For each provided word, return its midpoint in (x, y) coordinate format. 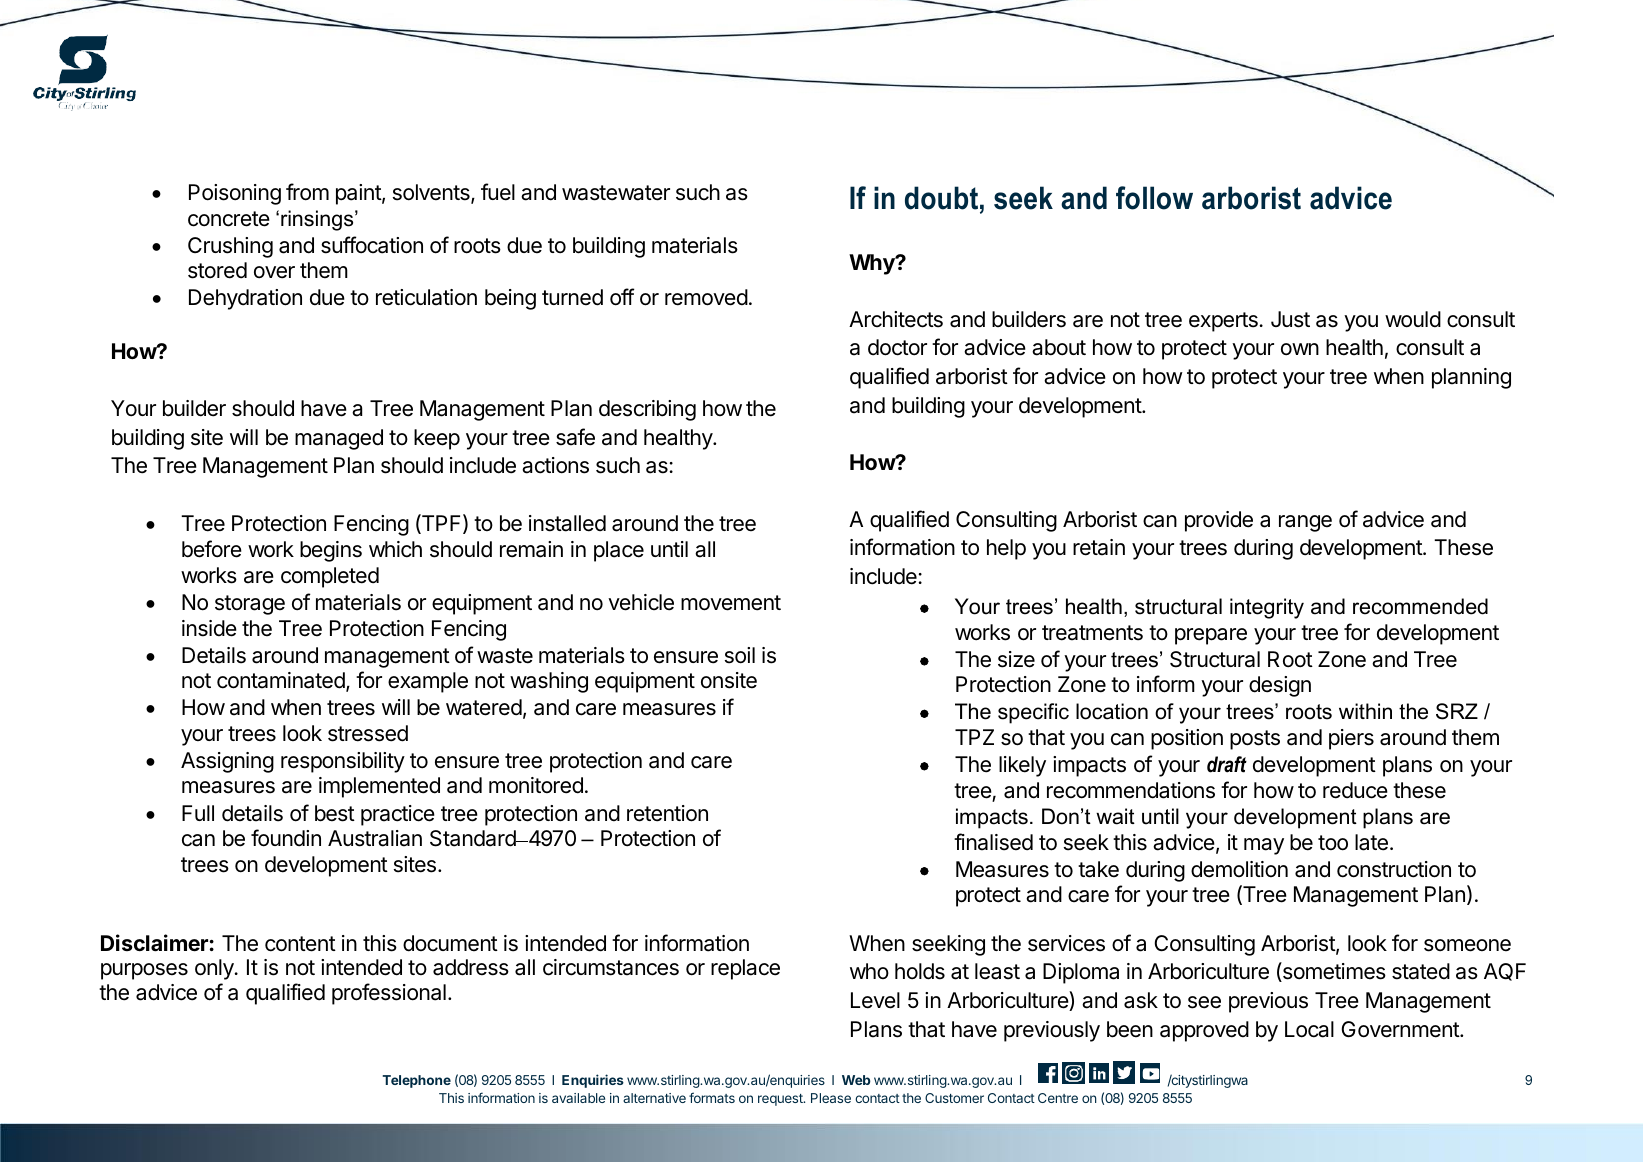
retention (667, 813)
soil (740, 655)
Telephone (417, 1081)
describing (647, 410)
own (1300, 349)
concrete (229, 219)
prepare (1211, 636)
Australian (375, 838)
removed (706, 297)
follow (1154, 198)
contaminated (282, 681)
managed (339, 439)
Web (856, 1080)
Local (1309, 1029)
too (1333, 843)
